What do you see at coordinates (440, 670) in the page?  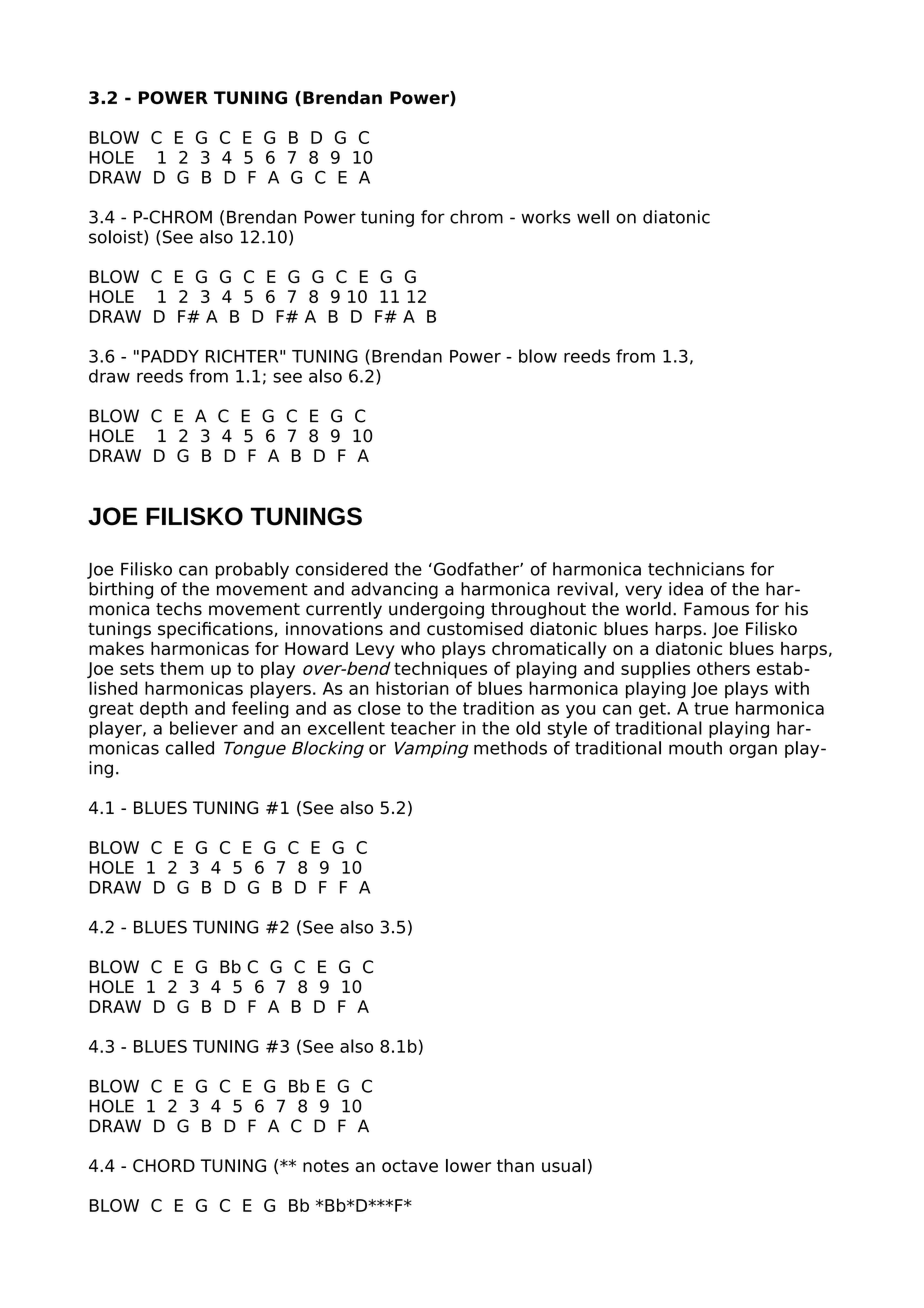 I see `techniques` at bounding box center [440, 670].
